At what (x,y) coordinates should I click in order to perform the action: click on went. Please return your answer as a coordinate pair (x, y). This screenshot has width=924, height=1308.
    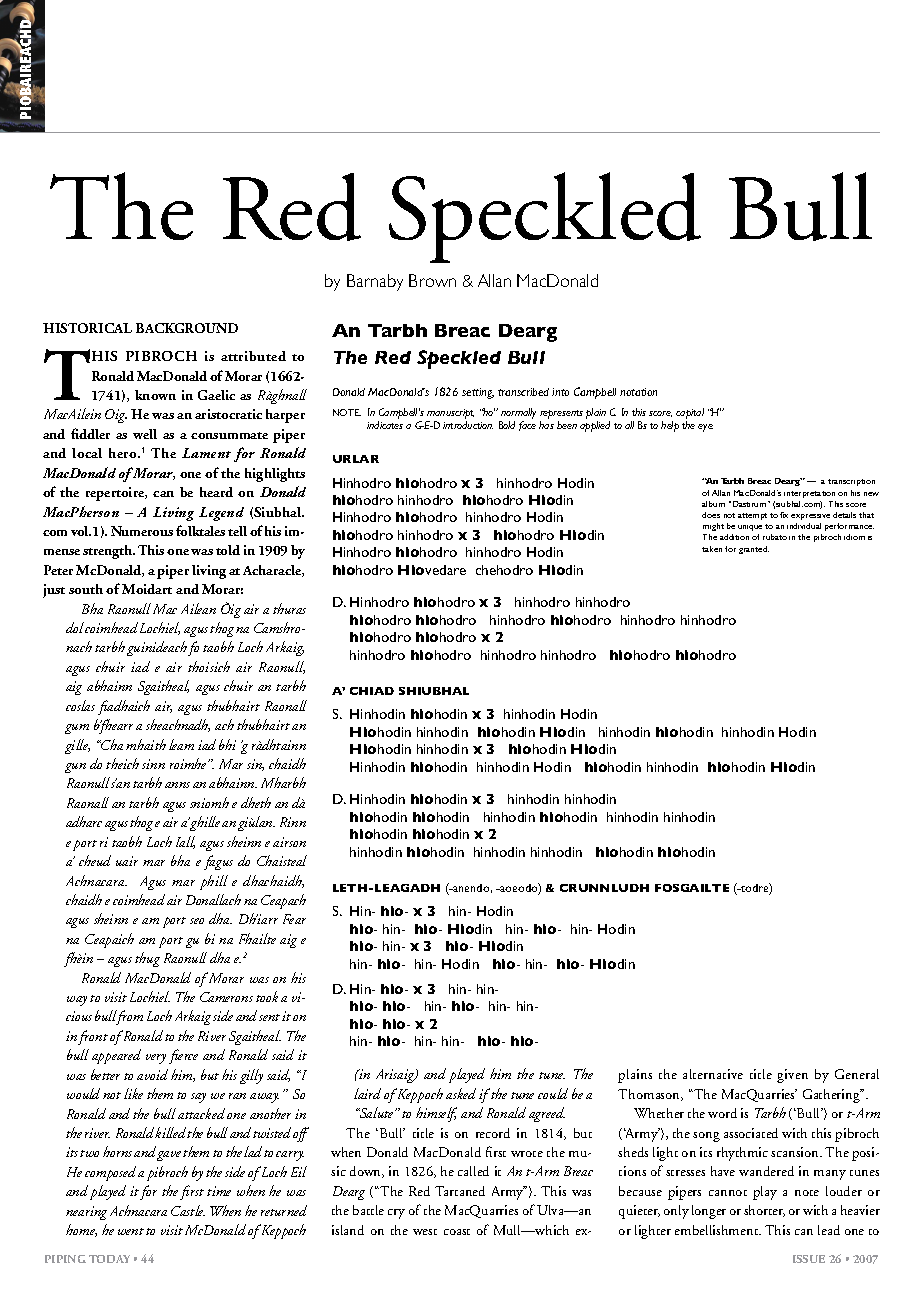
    Looking at the image, I should click on (131, 1231).
